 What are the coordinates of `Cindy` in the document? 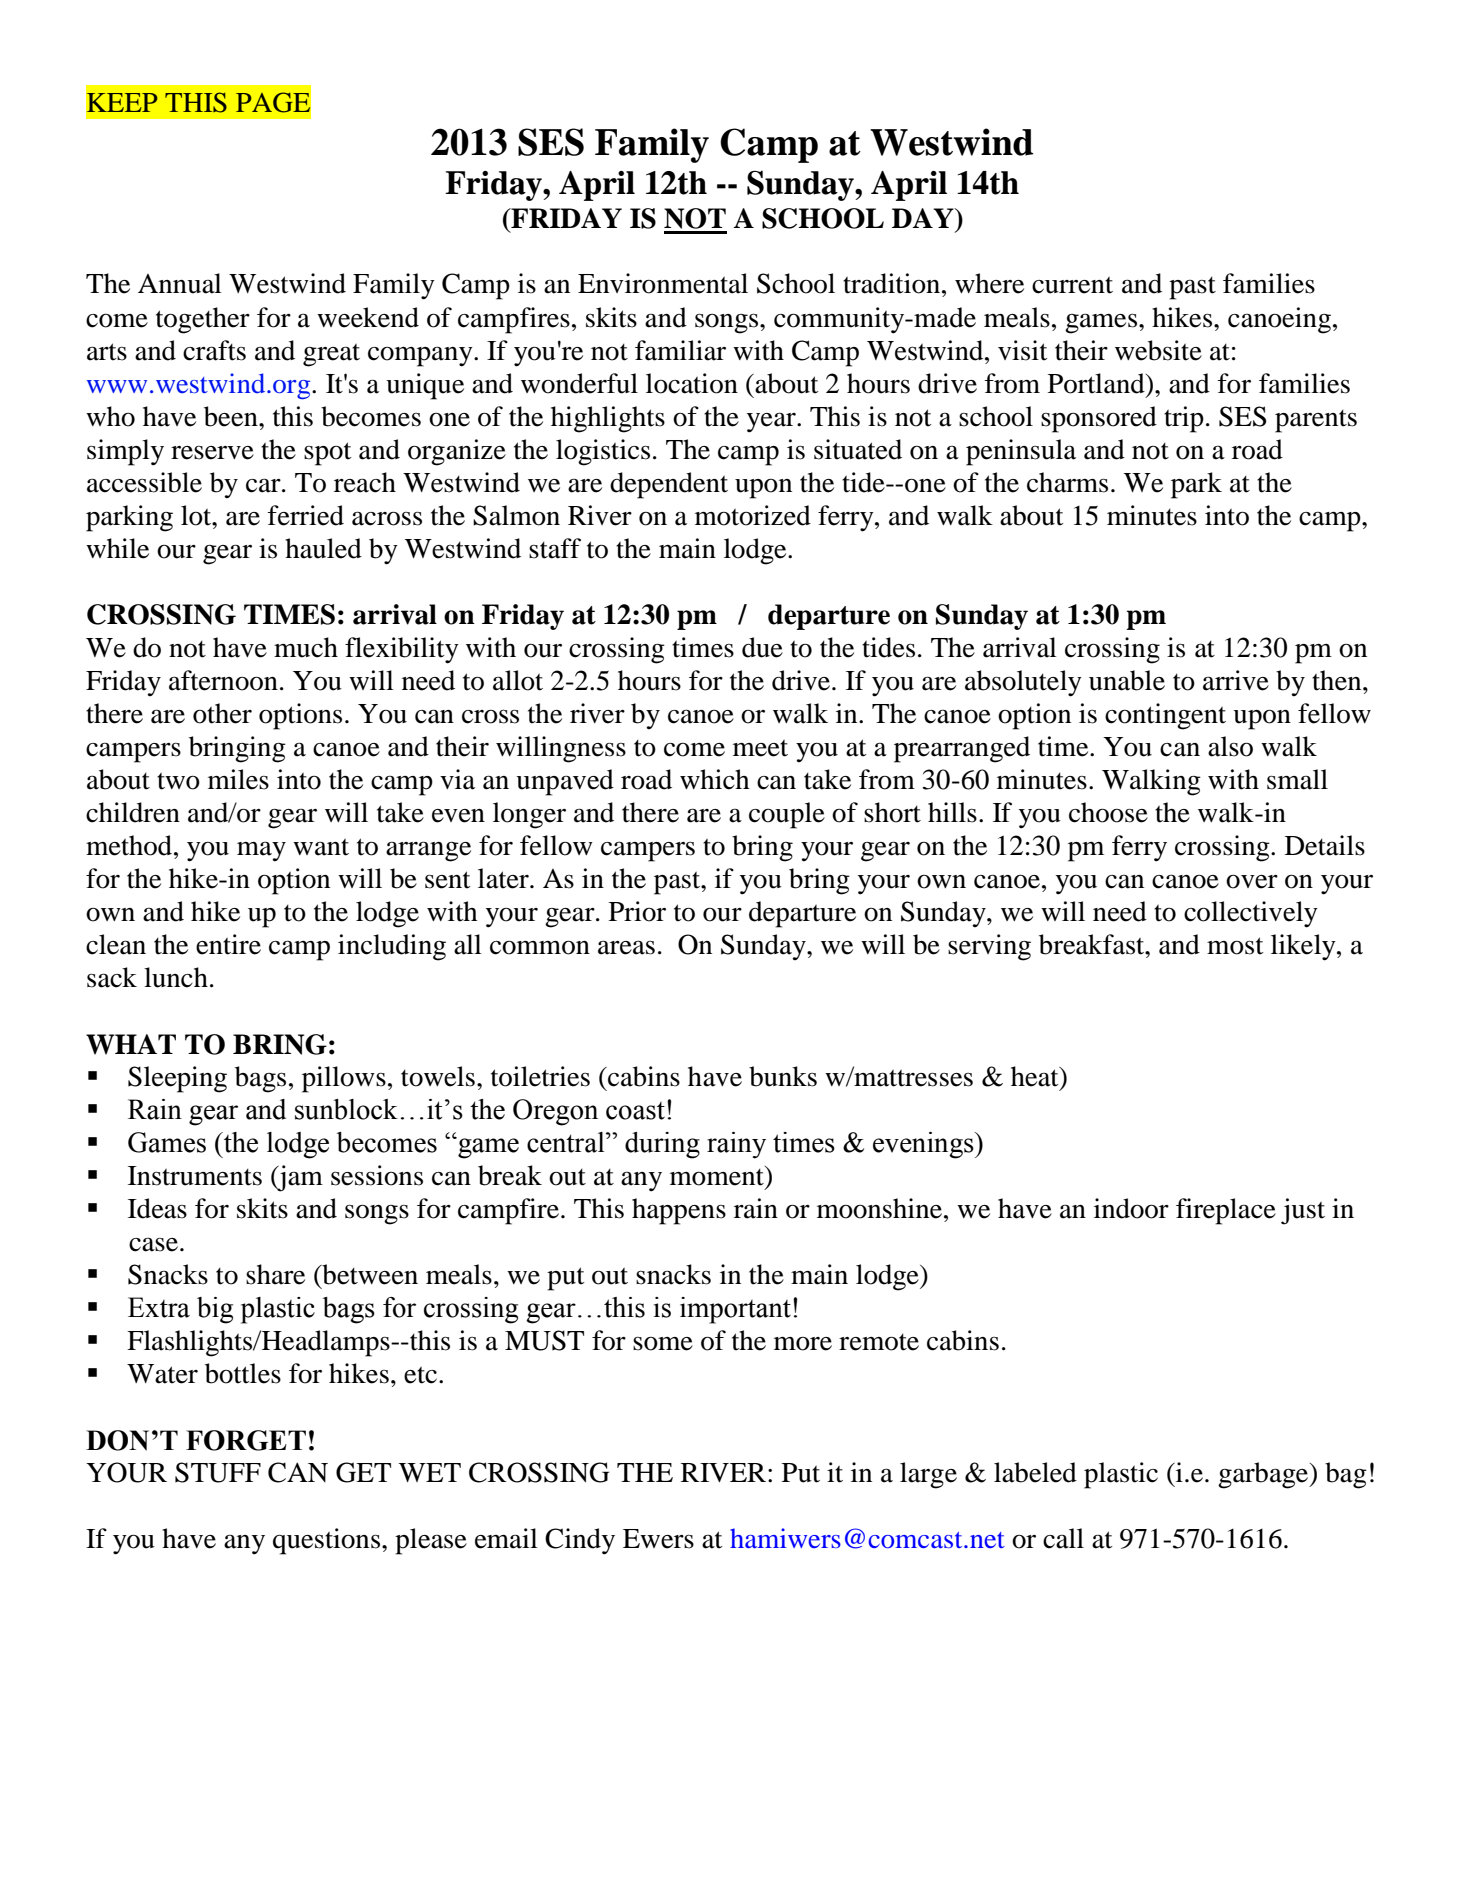 It's located at (580, 1541).
